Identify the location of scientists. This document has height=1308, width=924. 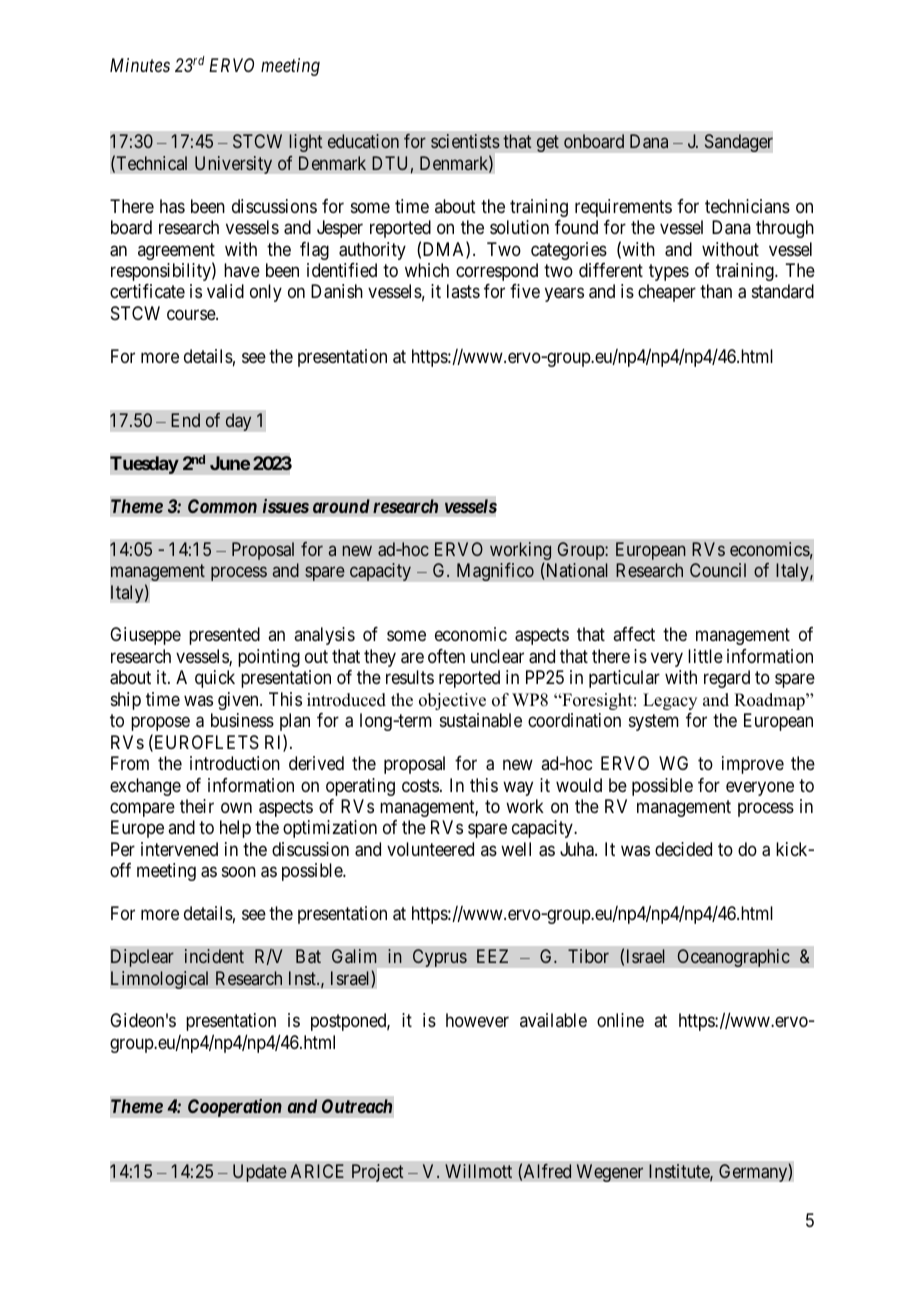
(465, 141).
